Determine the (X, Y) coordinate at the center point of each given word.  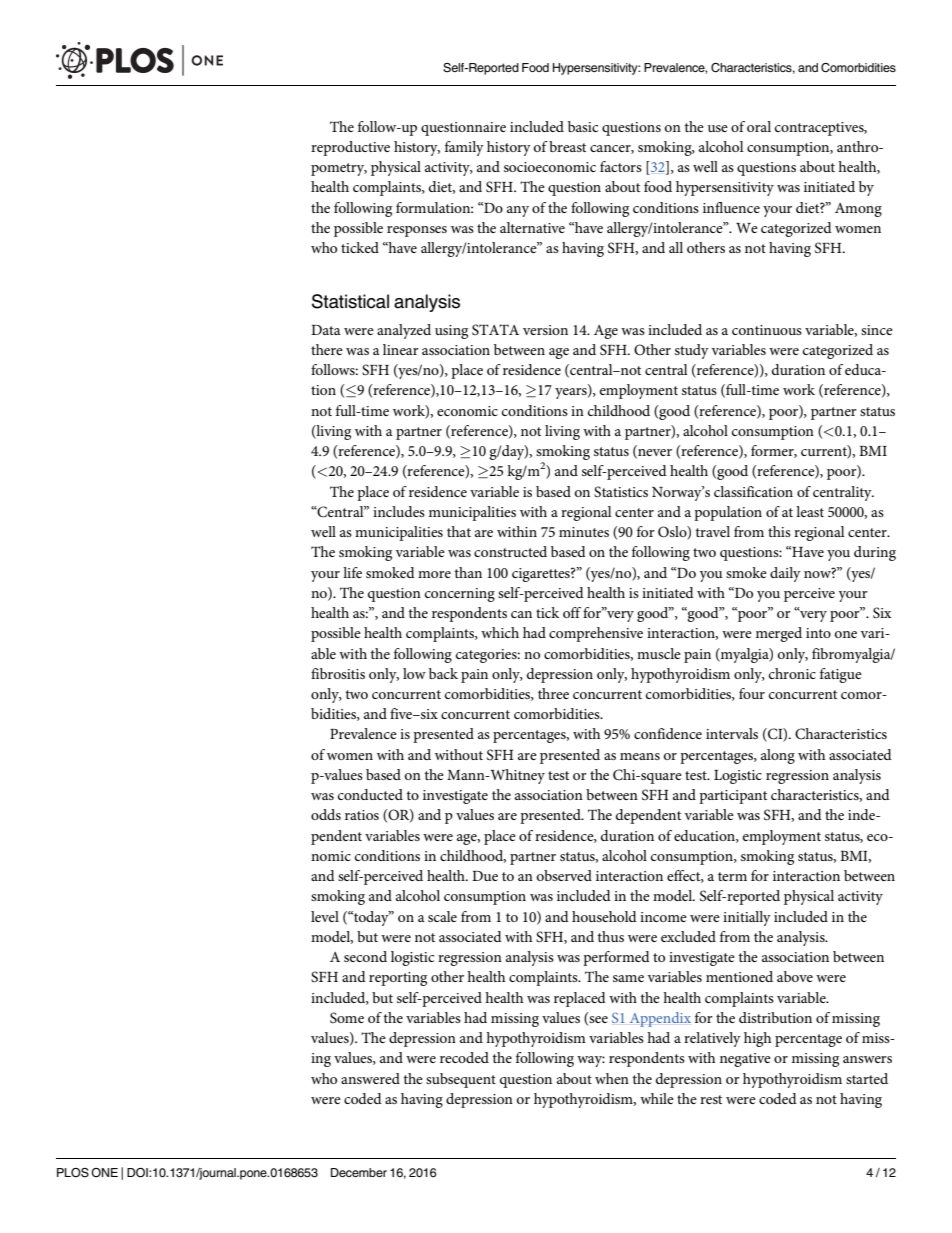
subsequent (461, 1080)
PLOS (73, 1173)
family (464, 148)
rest (711, 1099)
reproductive (350, 148)
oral (759, 126)
